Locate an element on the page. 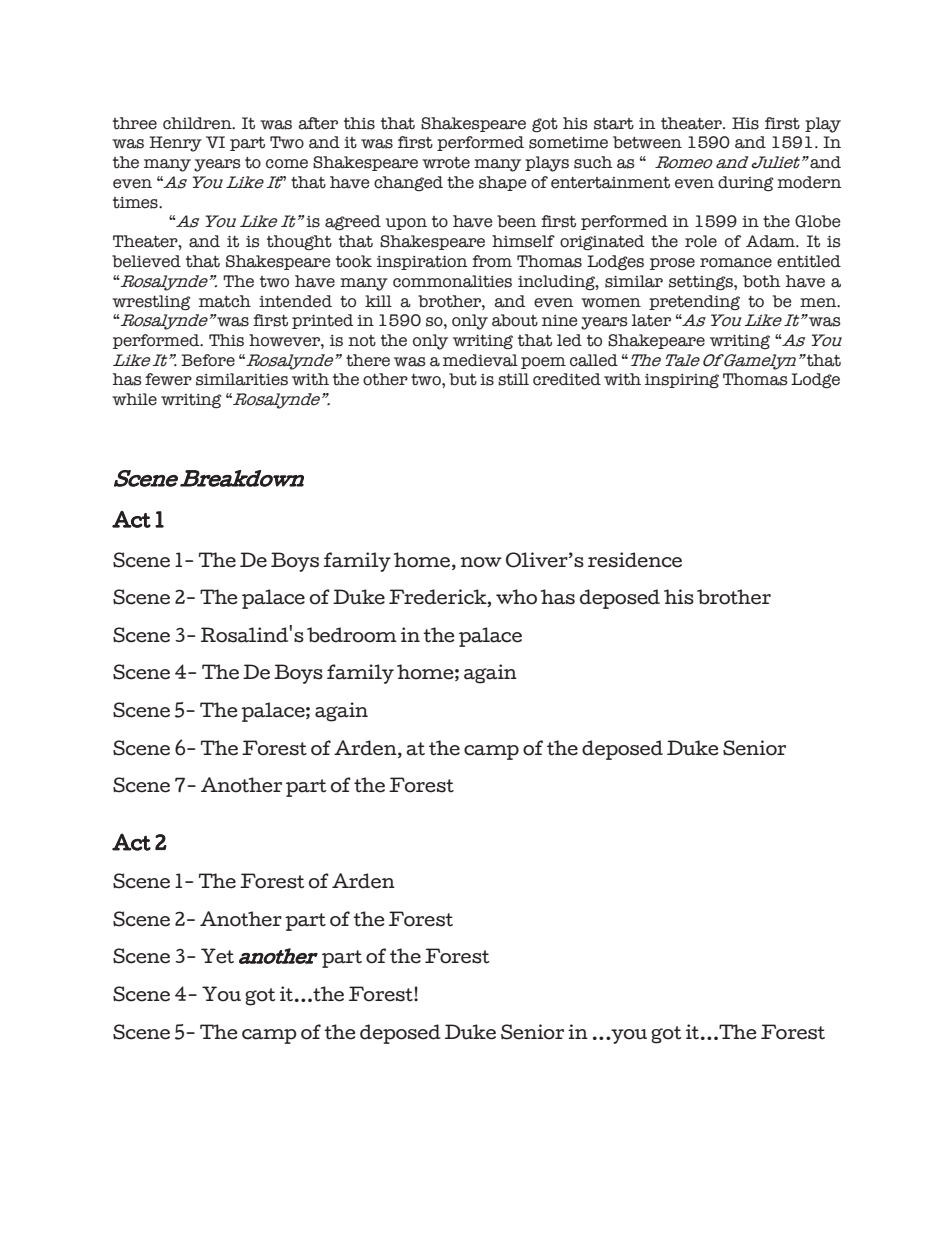 The image size is (952, 1233). printed is located at coordinates (323, 321).
